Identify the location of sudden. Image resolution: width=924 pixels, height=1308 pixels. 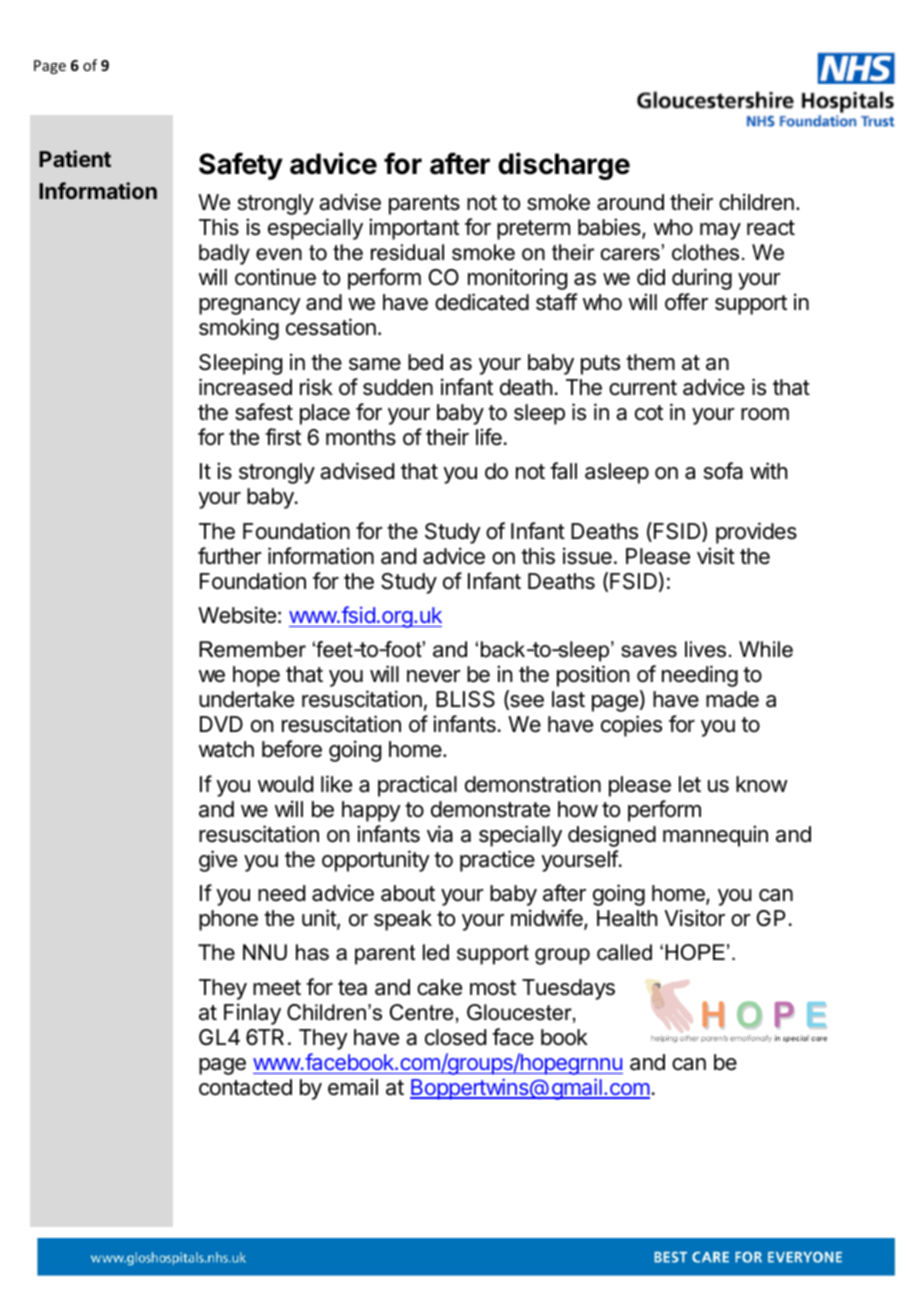
(398, 387).
